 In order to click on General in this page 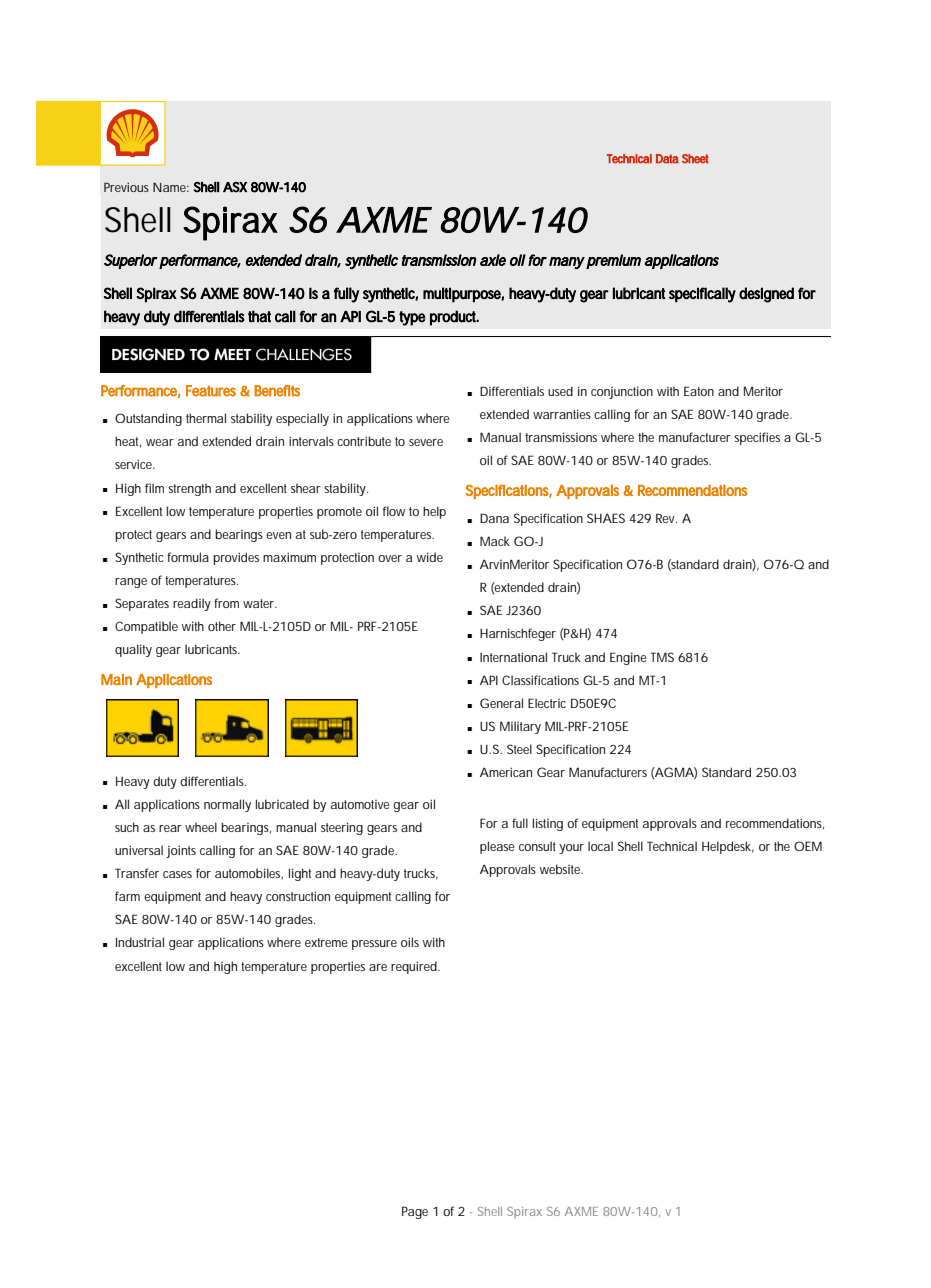, I will do `click(501, 703)`.
